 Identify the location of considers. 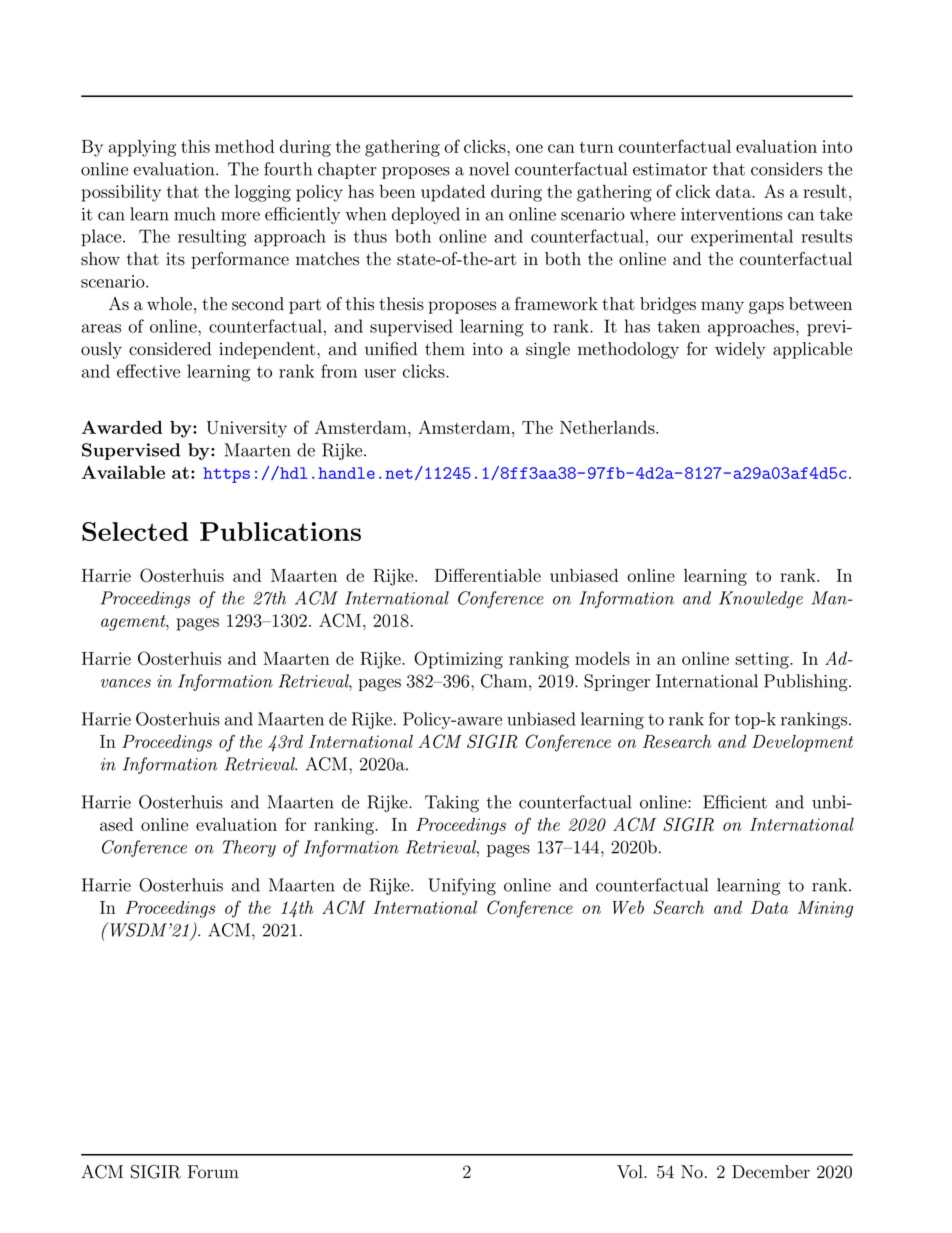
(786, 169).
